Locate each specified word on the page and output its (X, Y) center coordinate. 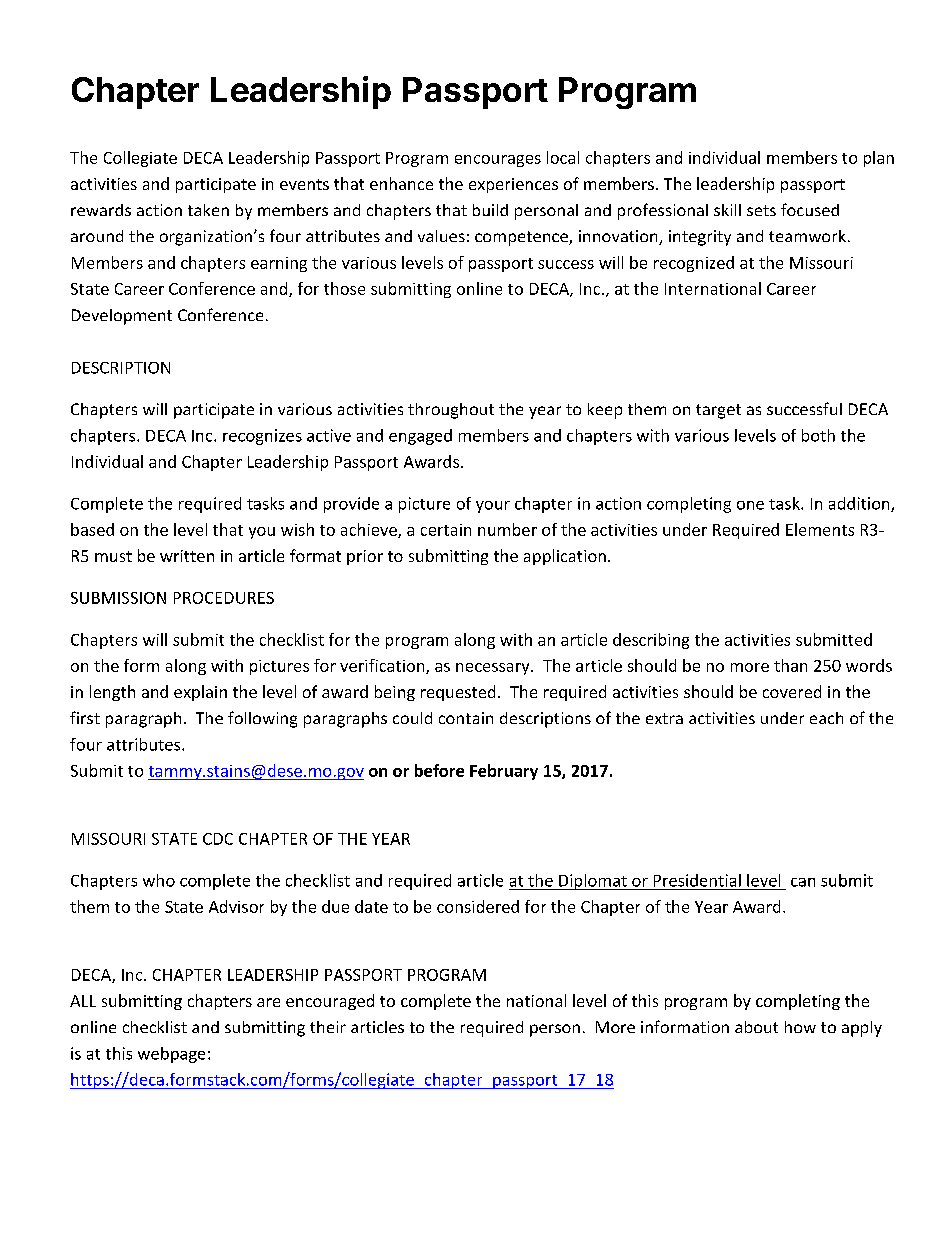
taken (208, 210)
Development (122, 317)
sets (761, 210)
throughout (451, 411)
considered (478, 906)
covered (792, 691)
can (803, 882)
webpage (171, 1055)
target (718, 411)
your (493, 507)
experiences (513, 185)
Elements (820, 529)
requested (458, 693)
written (187, 556)
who (159, 880)
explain (200, 693)
